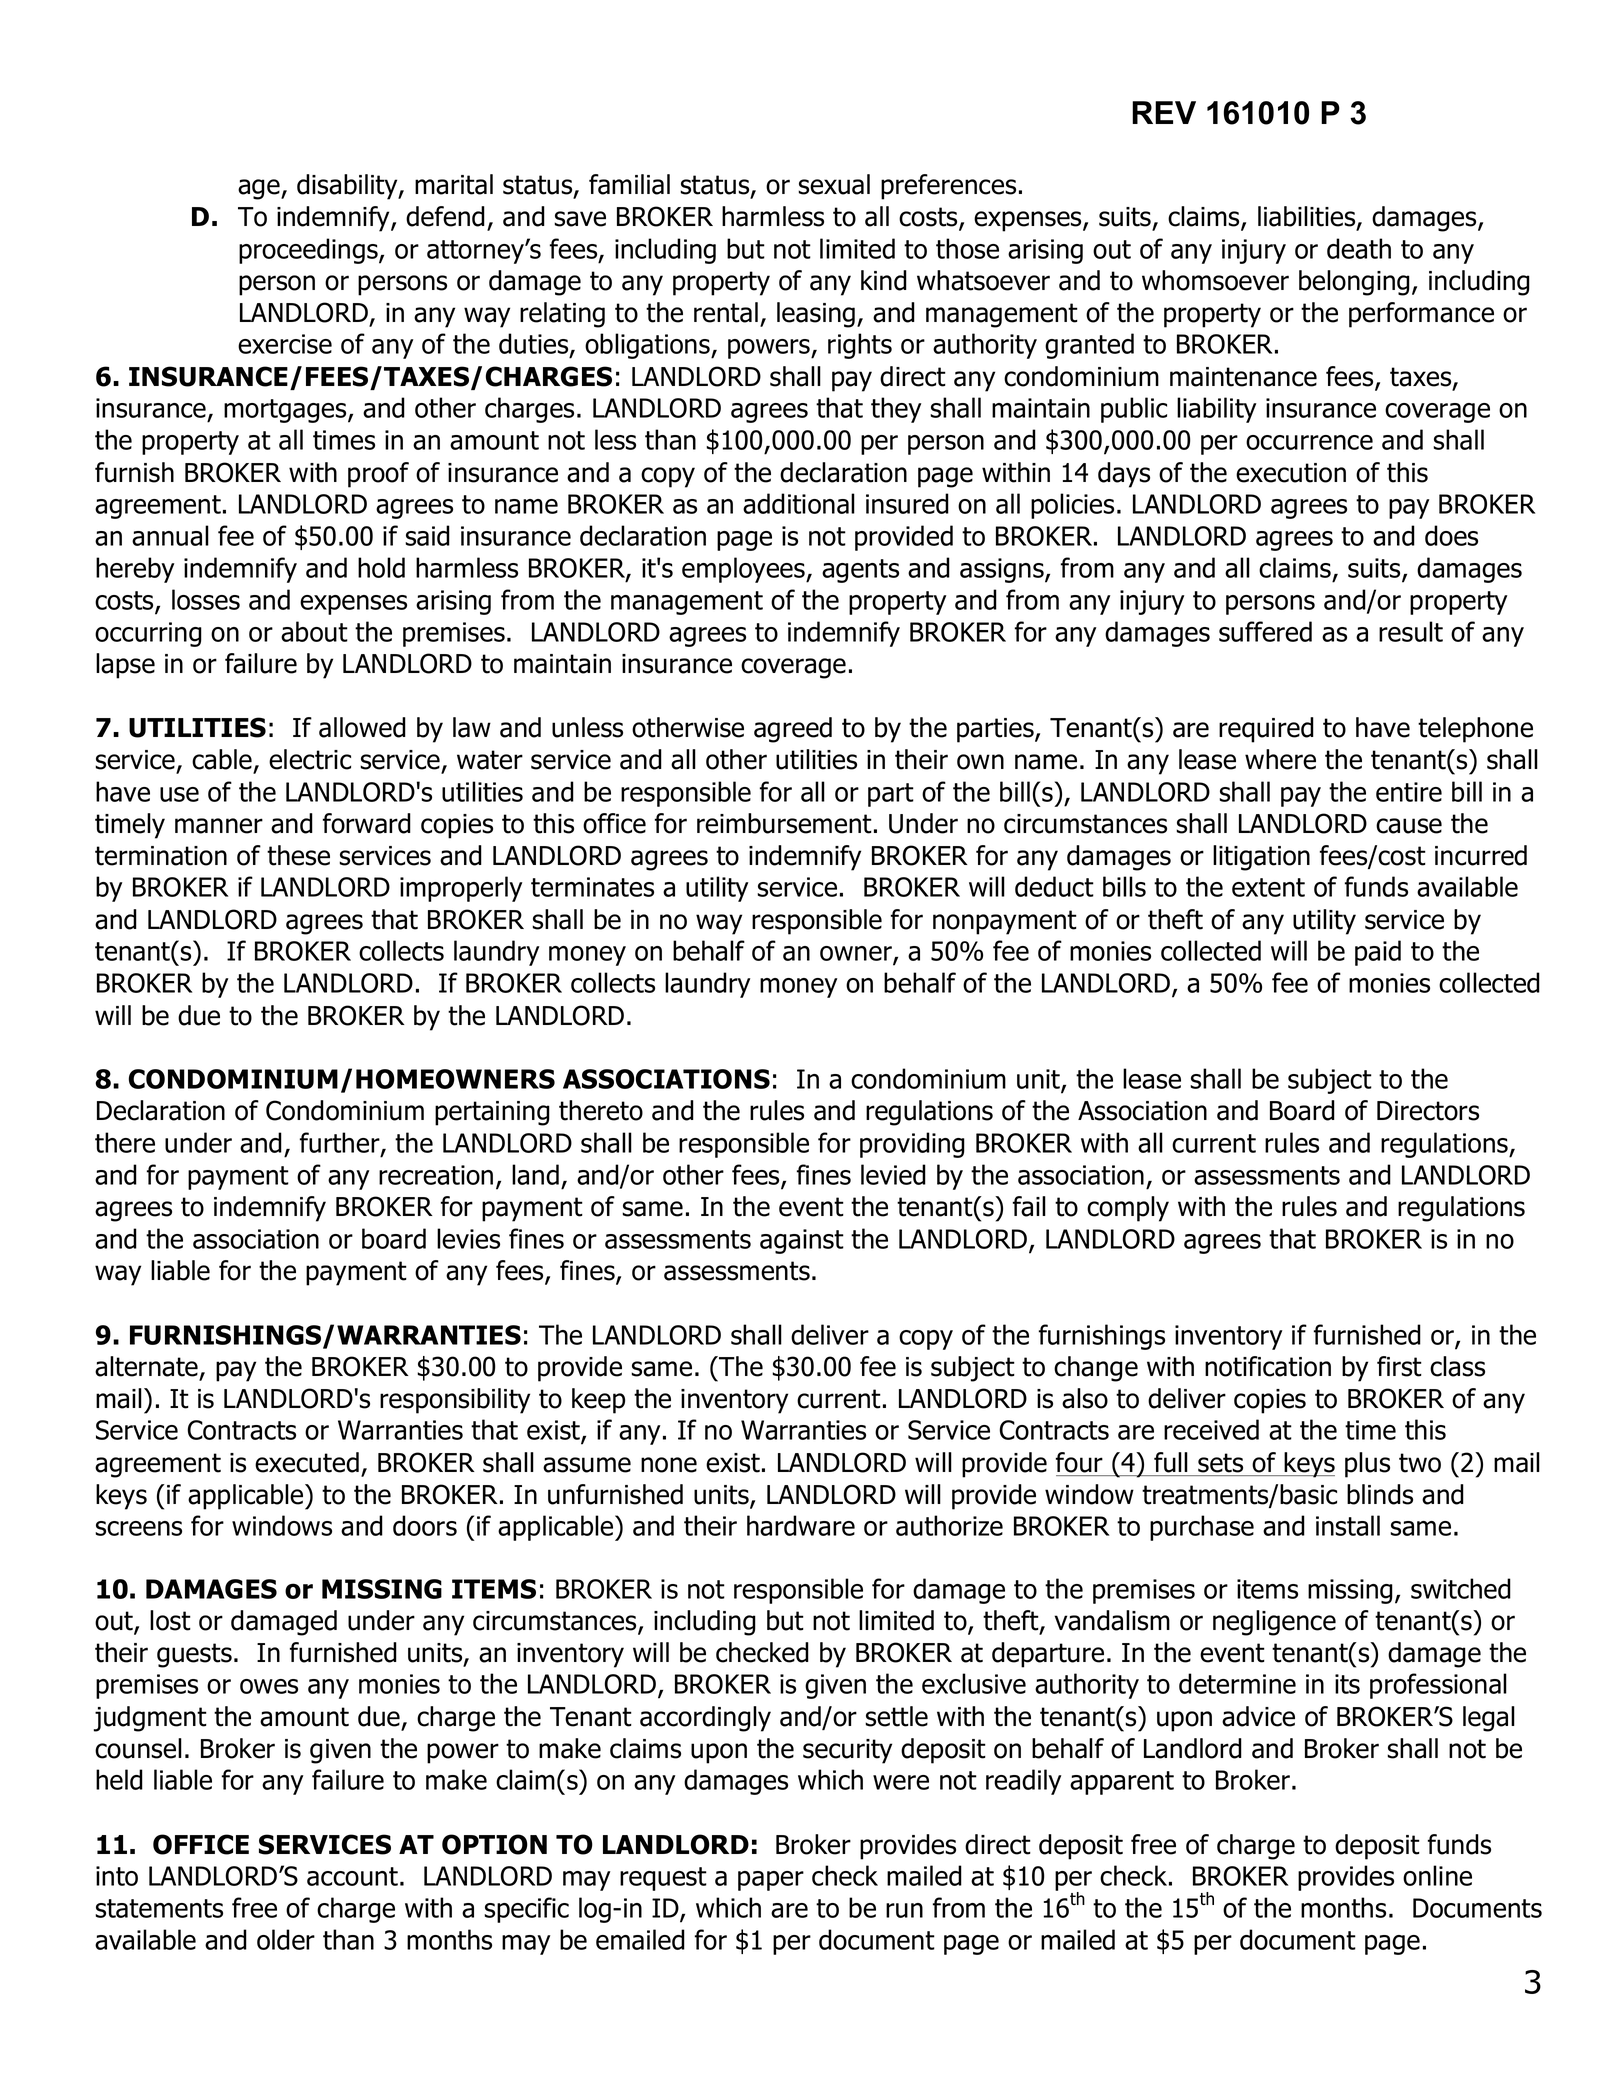  What do you see at coordinates (307, 1462) in the screenshot?
I see `executed` at bounding box center [307, 1462].
